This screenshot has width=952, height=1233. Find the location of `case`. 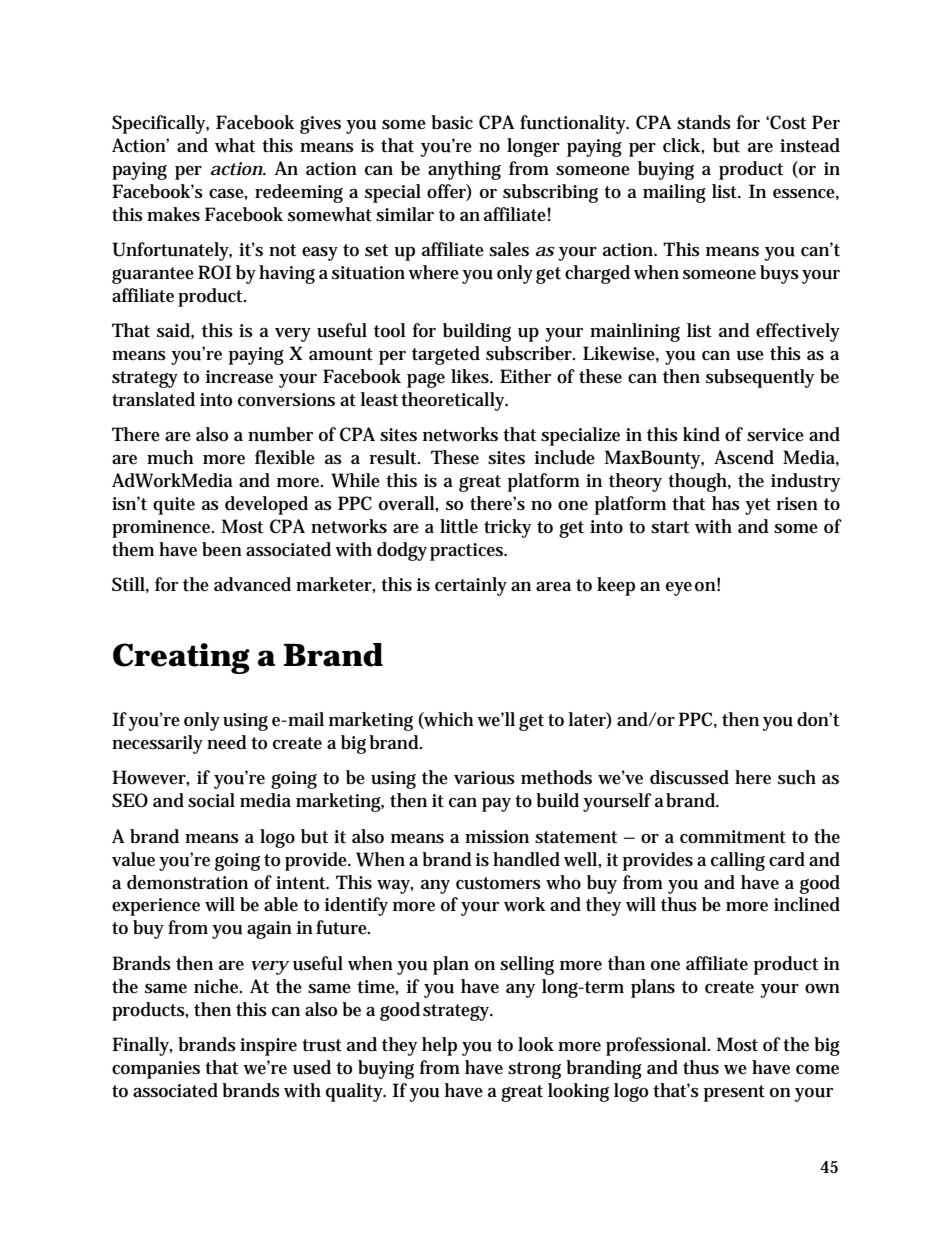

case is located at coordinates (228, 194).
